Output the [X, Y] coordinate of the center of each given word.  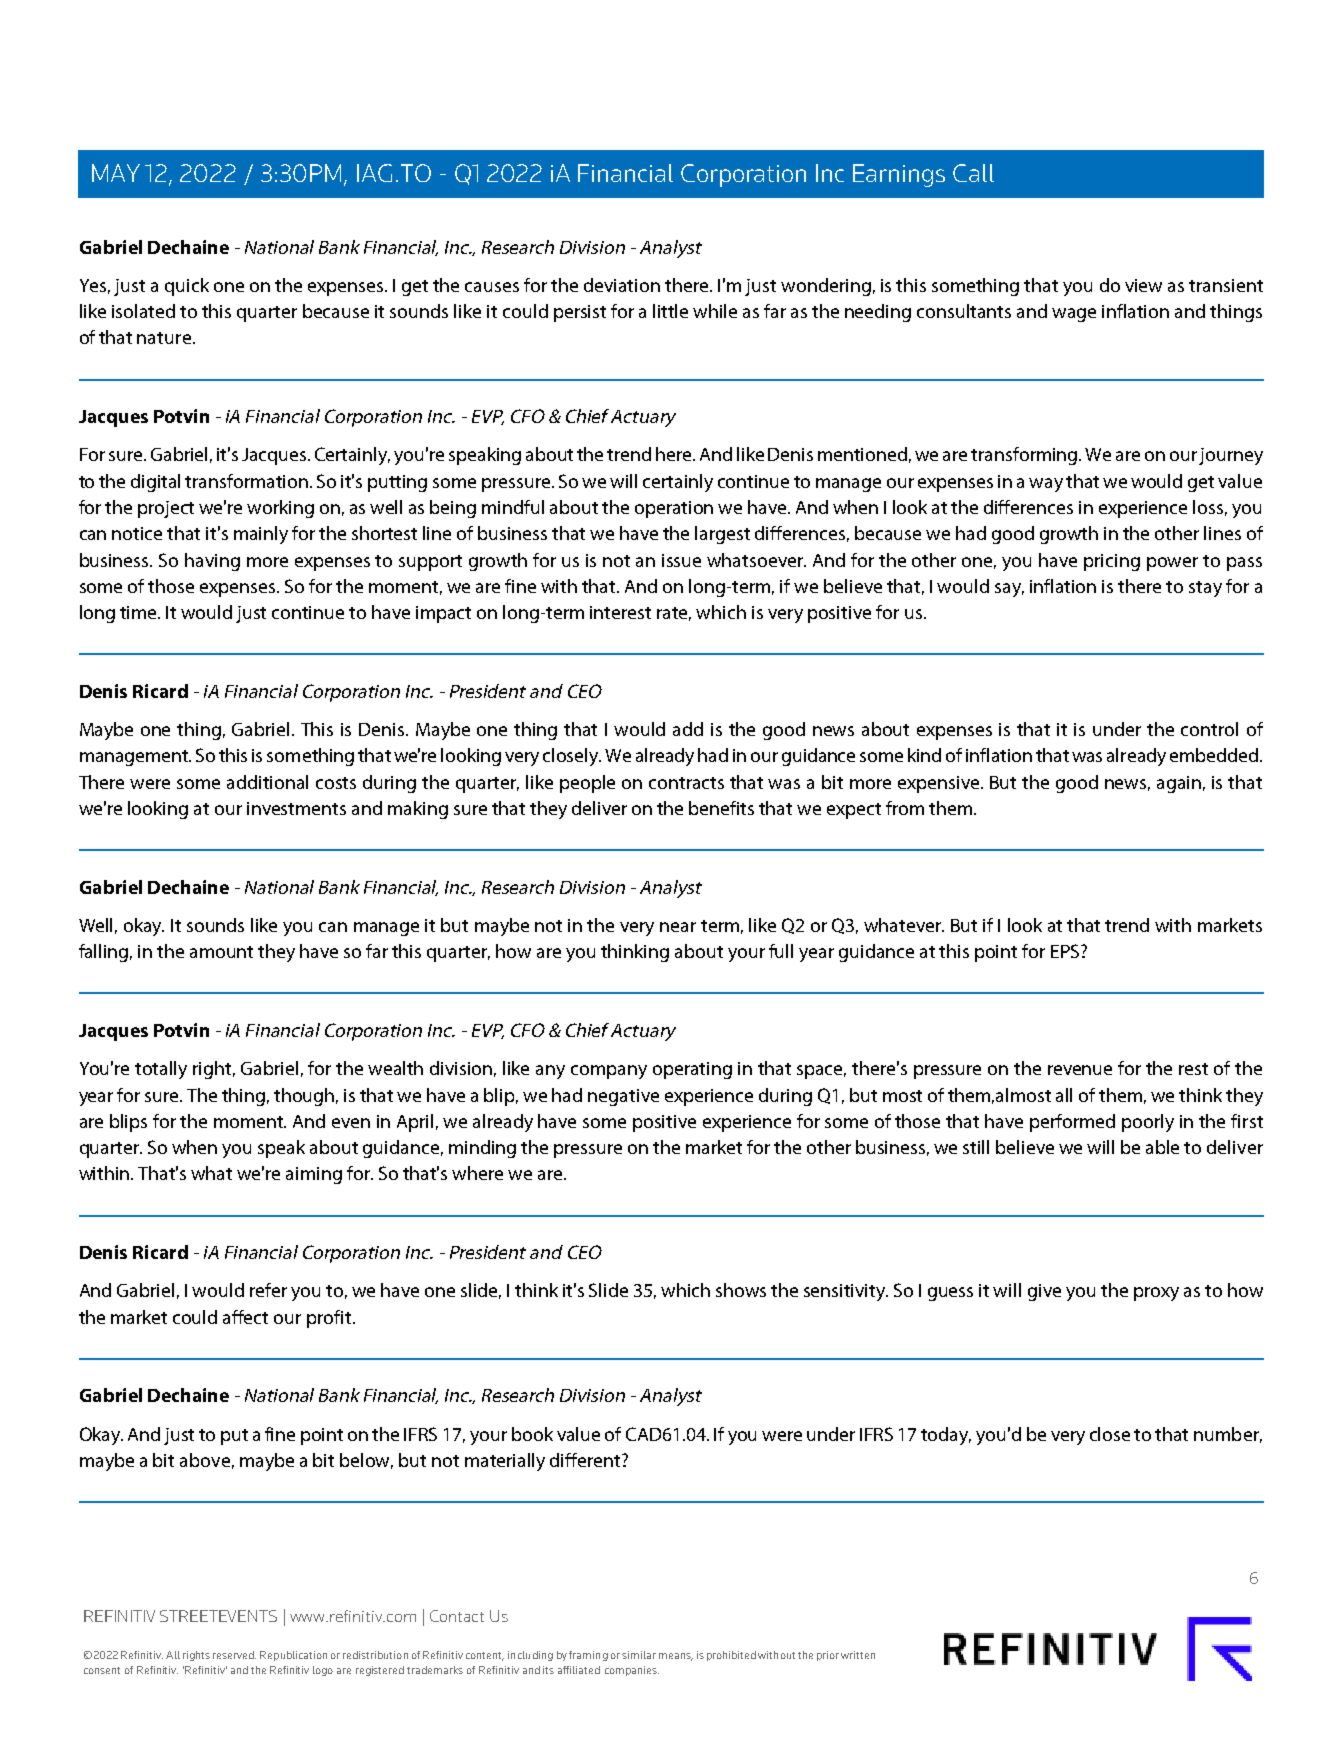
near [678, 927]
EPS [1065, 951]
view [1143, 285]
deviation [622, 285]
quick [187, 287]
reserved [234, 1655]
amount [221, 952]
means [676, 1657]
